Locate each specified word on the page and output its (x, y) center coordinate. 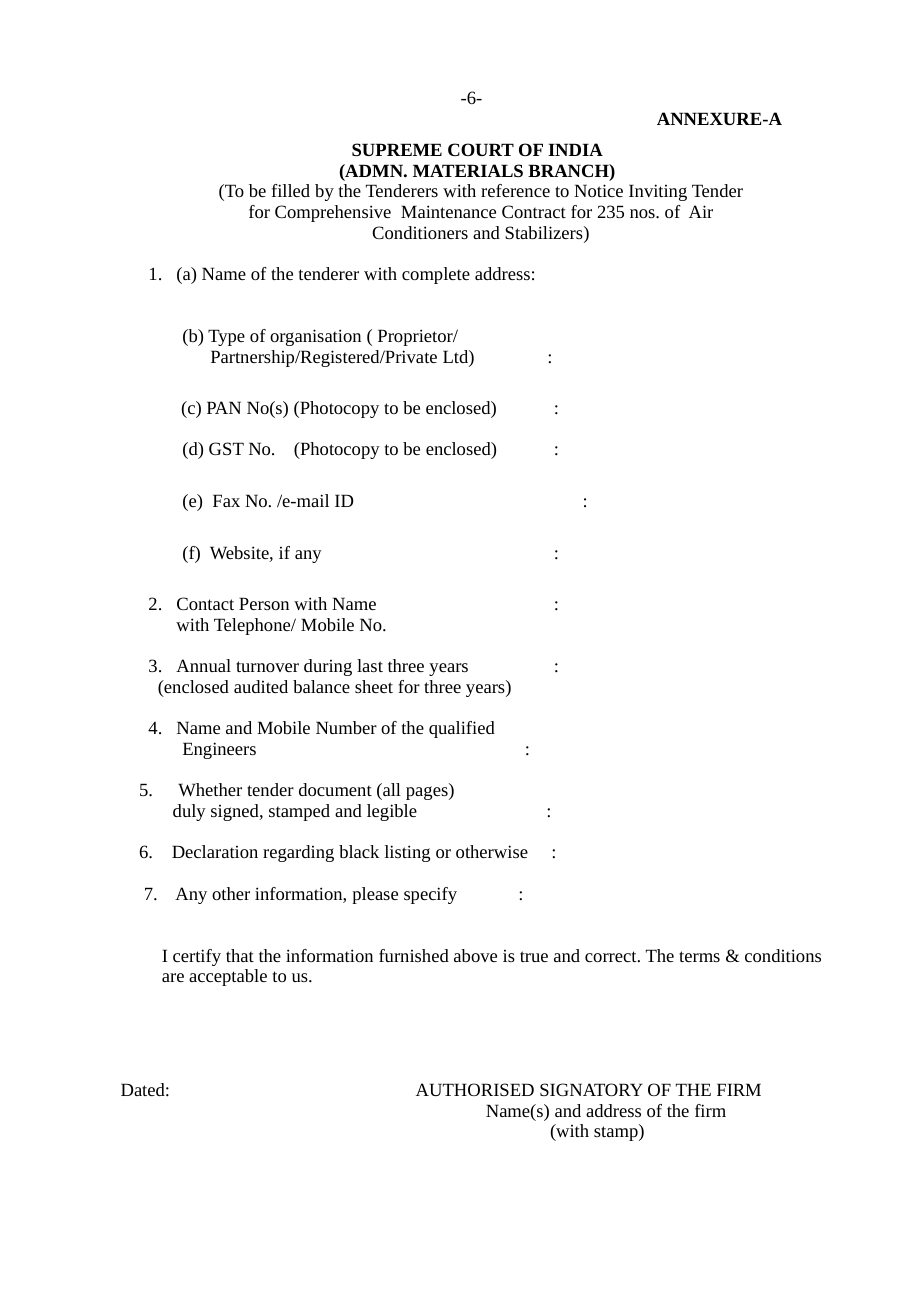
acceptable (228, 977)
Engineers (219, 750)
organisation (315, 337)
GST (226, 448)
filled (291, 190)
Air (701, 211)
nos (643, 213)
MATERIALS (468, 170)
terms (699, 956)
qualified (462, 729)
